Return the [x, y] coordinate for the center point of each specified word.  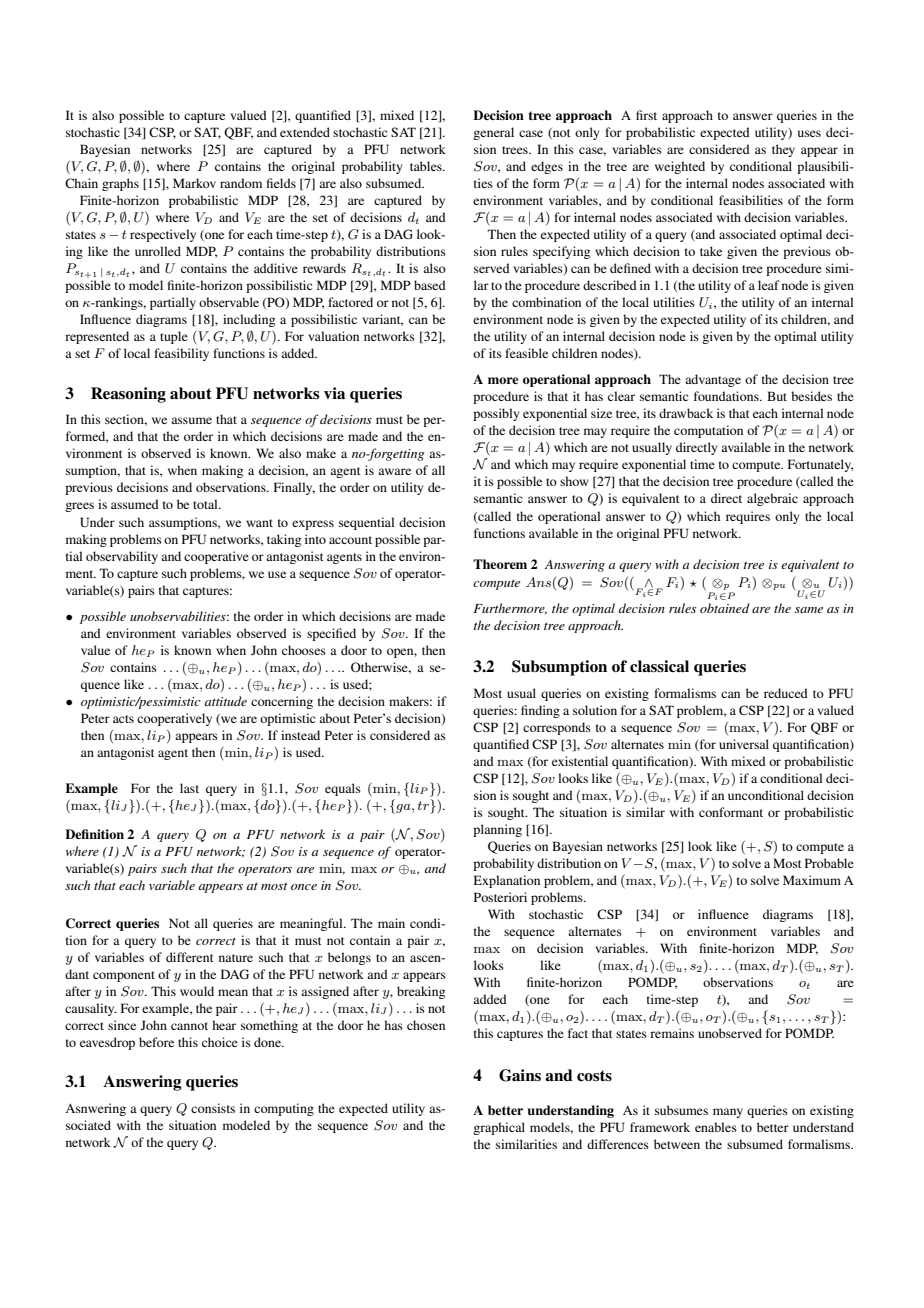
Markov [194, 183]
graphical [499, 1128]
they [783, 150]
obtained [725, 608]
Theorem [500, 564]
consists [213, 1108]
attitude [226, 701]
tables [427, 166]
